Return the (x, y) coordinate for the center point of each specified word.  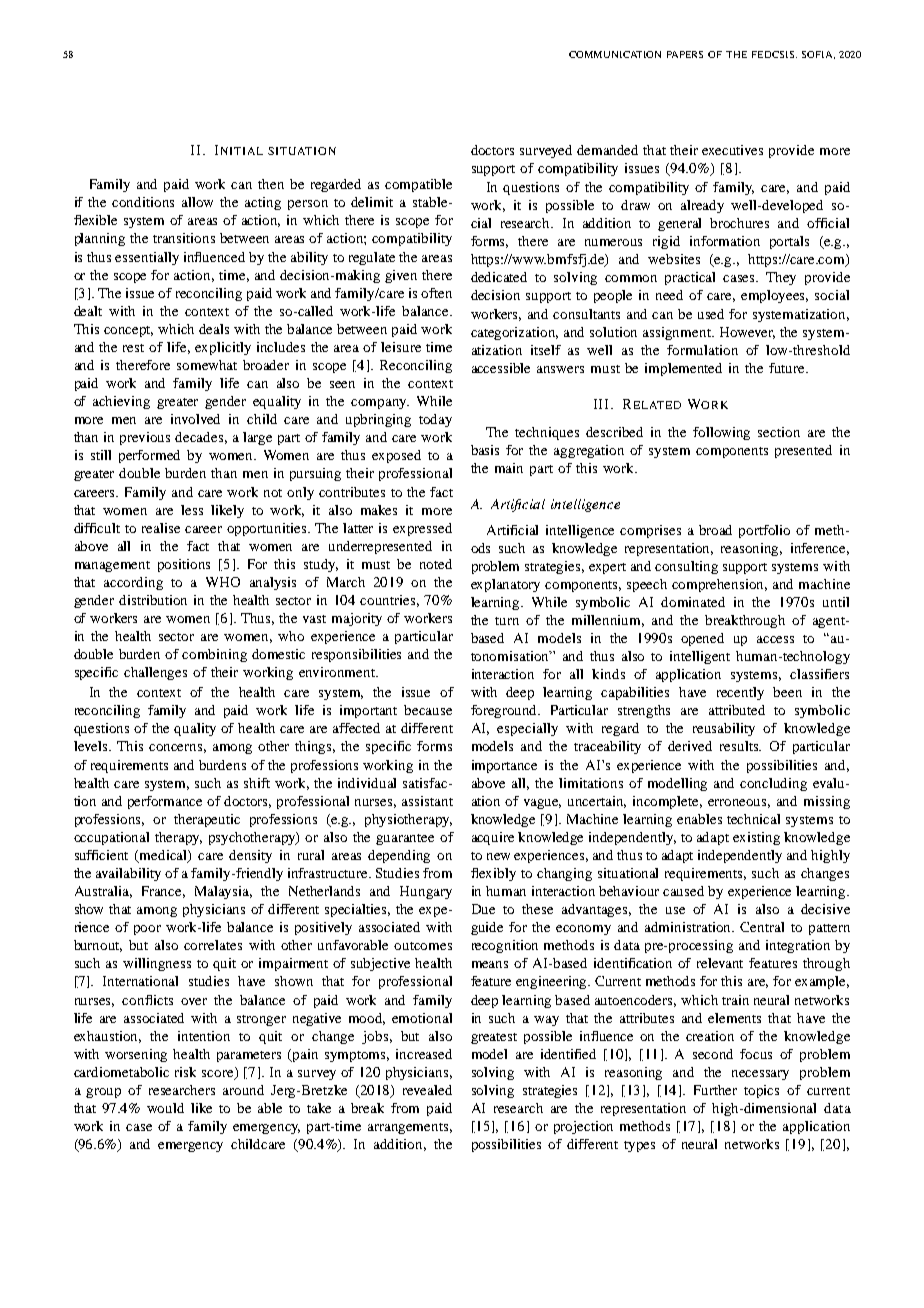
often (436, 293)
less (192, 510)
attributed (737, 710)
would (165, 1108)
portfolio (764, 531)
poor (147, 930)
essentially (147, 258)
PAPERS (685, 54)
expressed (422, 529)
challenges (155, 673)
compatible (418, 185)
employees (774, 296)
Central (762, 927)
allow (197, 202)
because (428, 710)
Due (483, 909)
